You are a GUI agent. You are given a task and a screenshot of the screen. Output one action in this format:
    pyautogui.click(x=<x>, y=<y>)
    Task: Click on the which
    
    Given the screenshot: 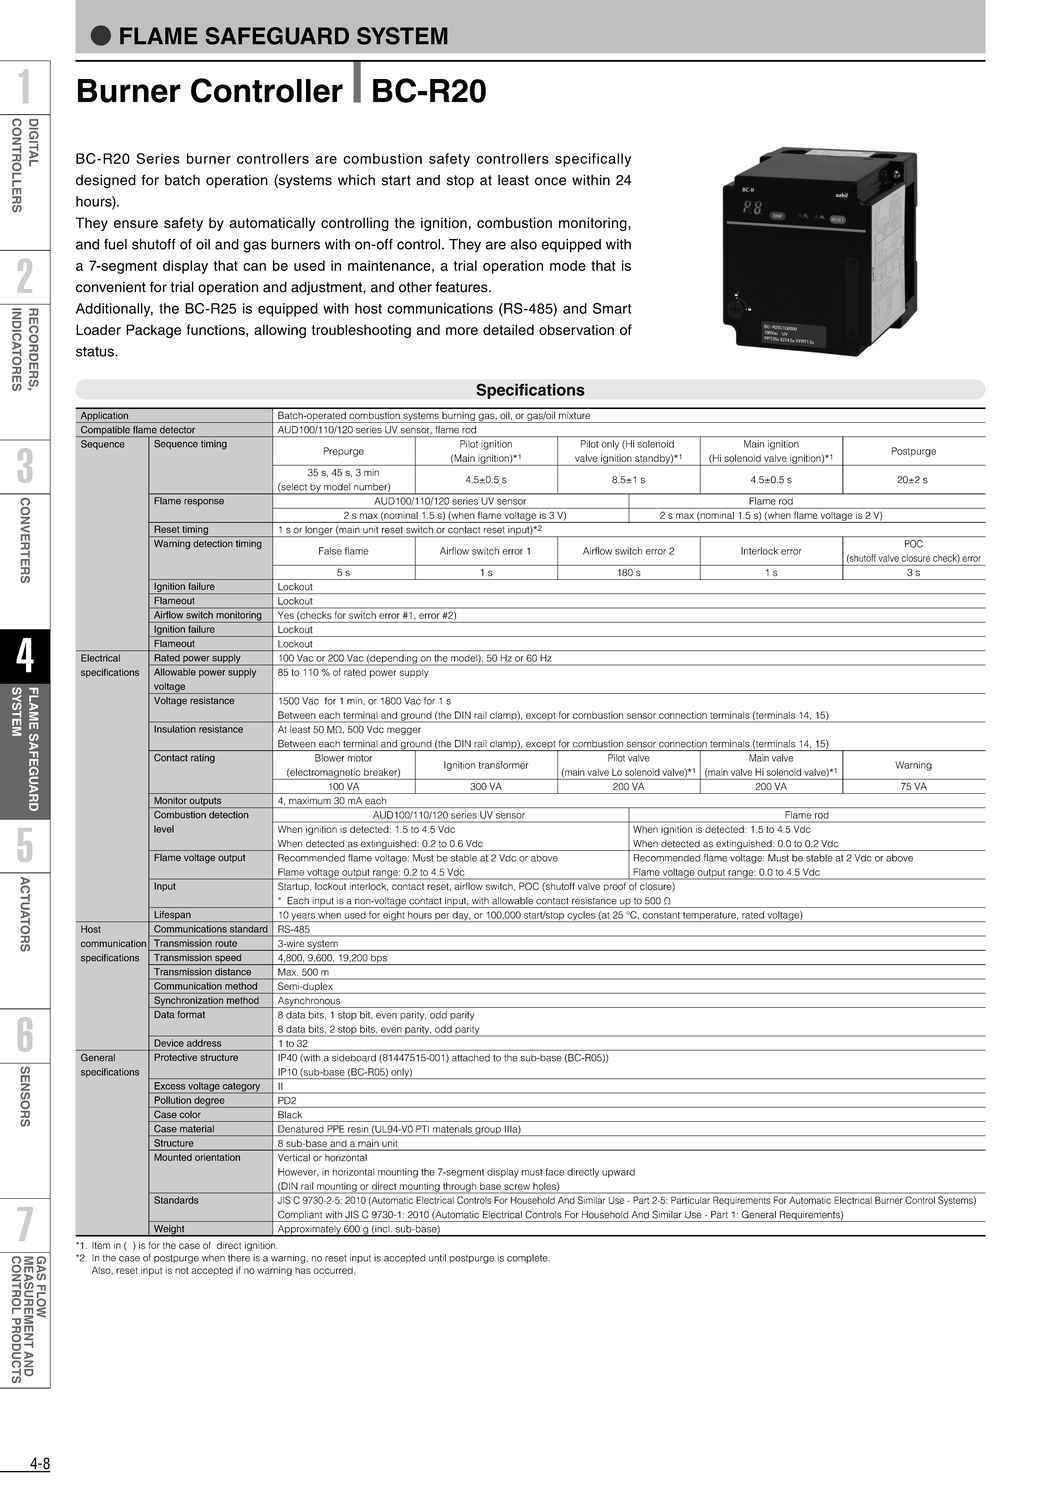 What is the action you would take?
    pyautogui.click(x=356, y=180)
